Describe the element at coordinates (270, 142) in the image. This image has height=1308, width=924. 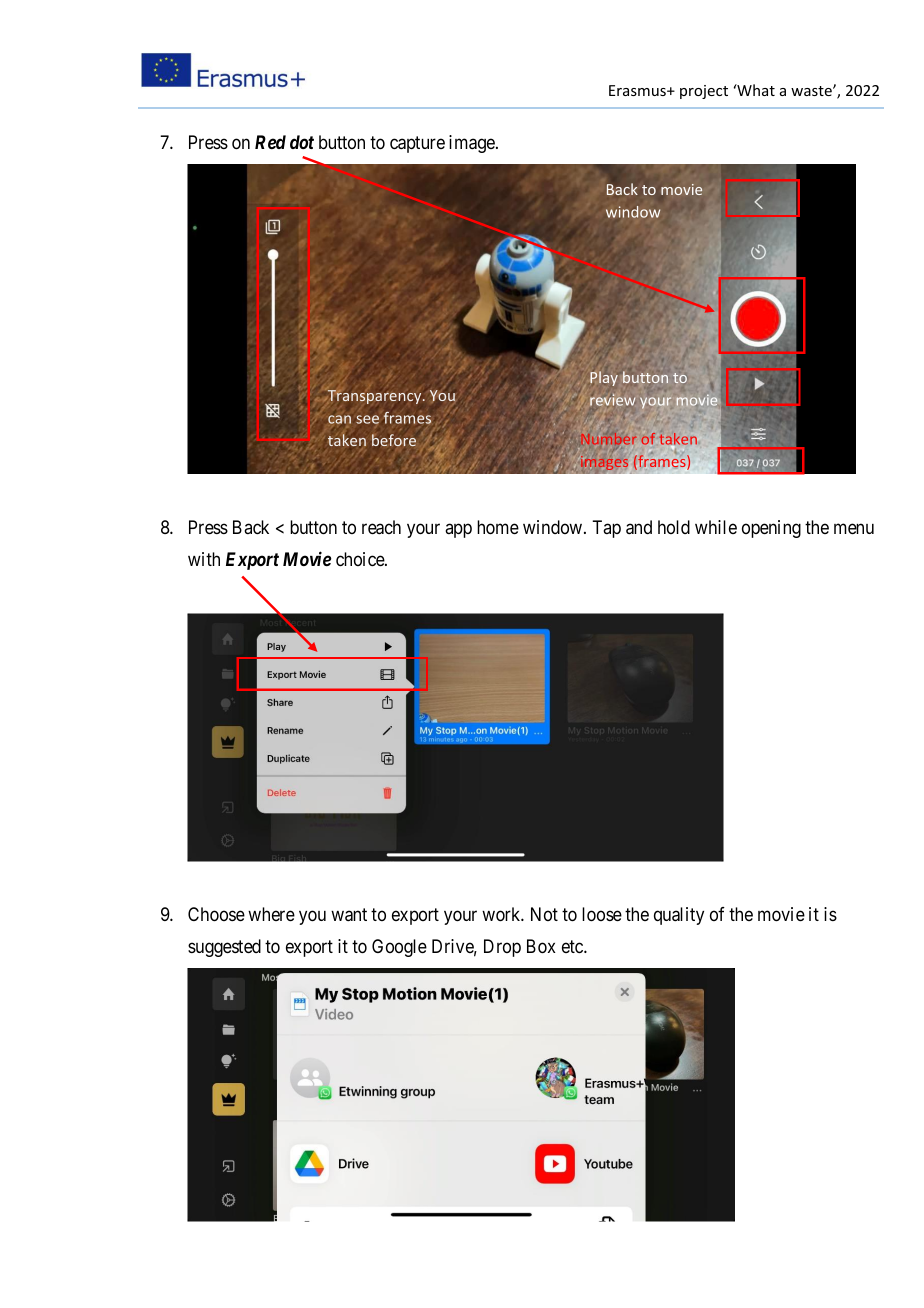
I see `Red` at that location.
